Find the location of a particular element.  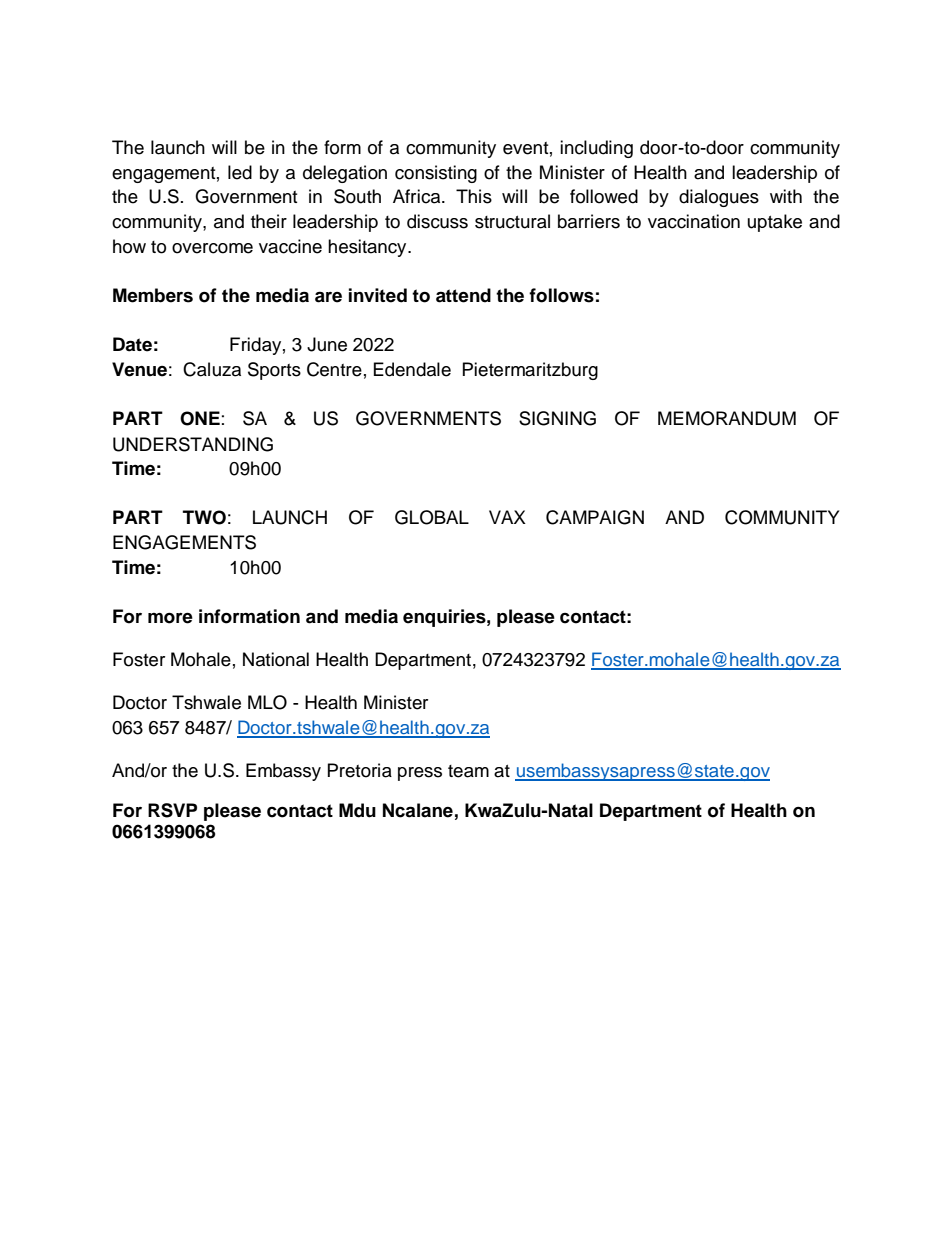

VAX is located at coordinates (507, 517).
